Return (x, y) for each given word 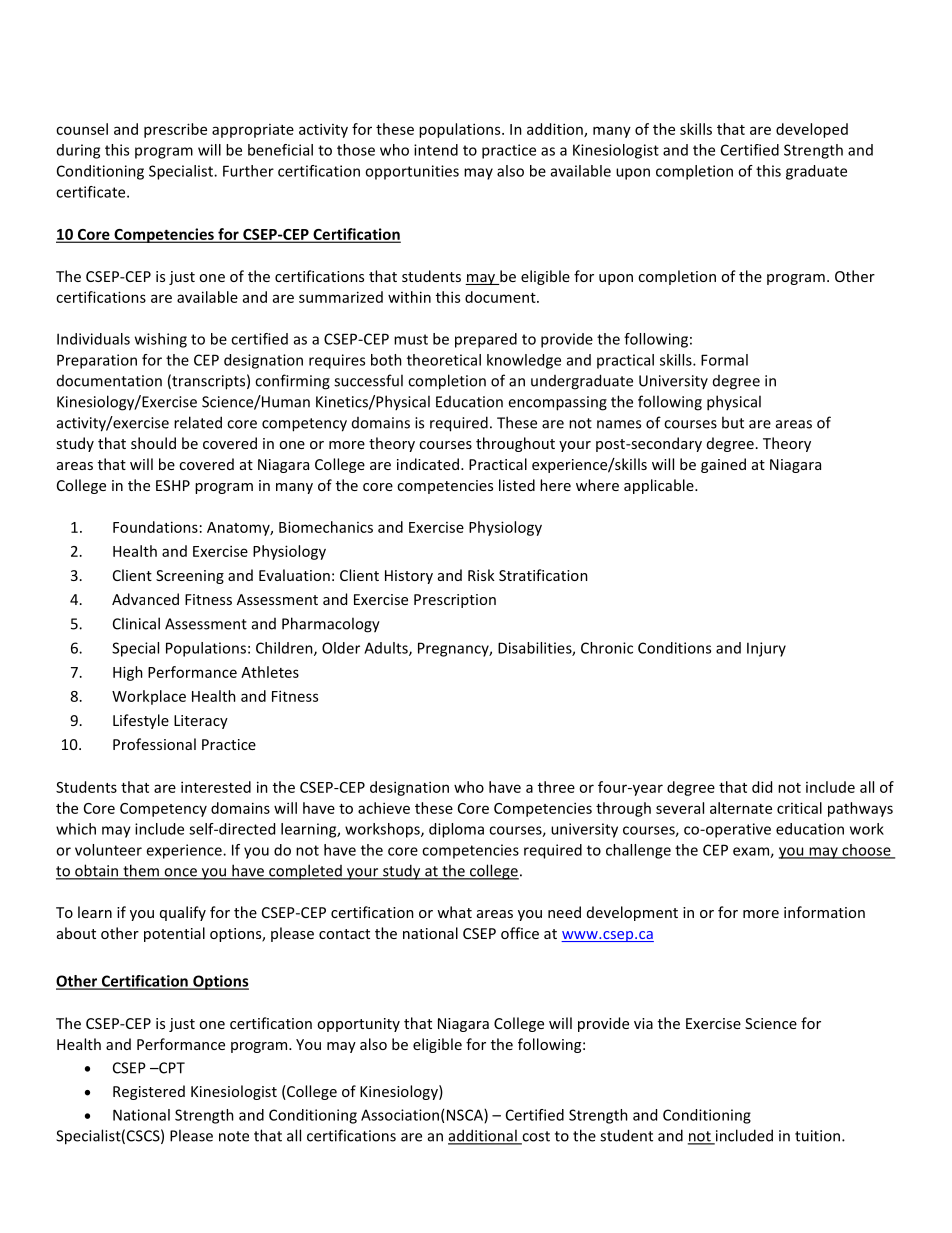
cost (535, 1137)
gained (723, 465)
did (762, 787)
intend (436, 150)
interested (216, 787)
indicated (428, 464)
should (153, 443)
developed (812, 130)
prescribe (175, 130)
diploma (456, 830)
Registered (149, 1092)
